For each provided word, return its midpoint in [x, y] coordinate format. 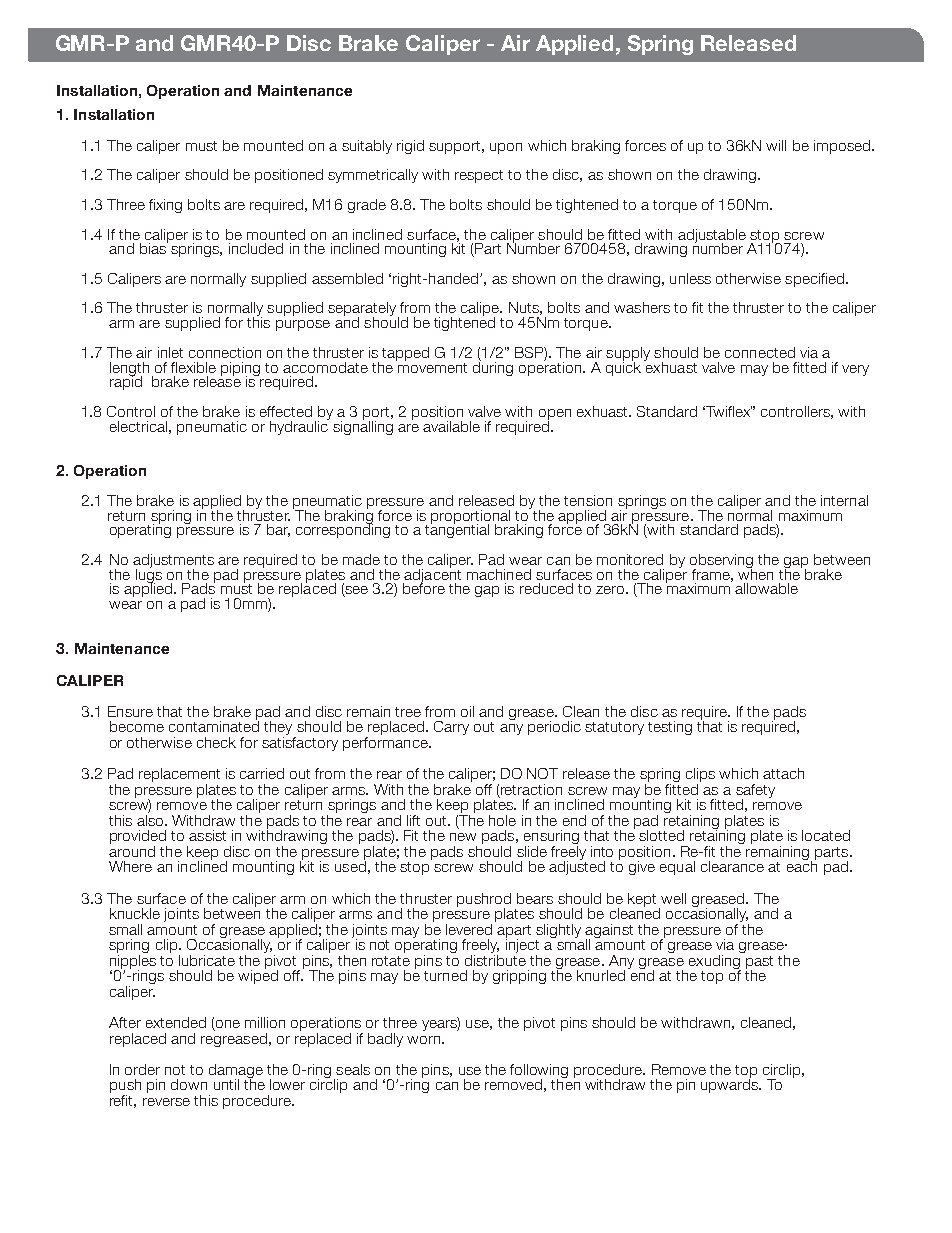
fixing [165, 206]
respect [479, 176]
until [226, 1084]
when [755, 573]
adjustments [173, 562]
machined [499, 574]
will [776, 145]
